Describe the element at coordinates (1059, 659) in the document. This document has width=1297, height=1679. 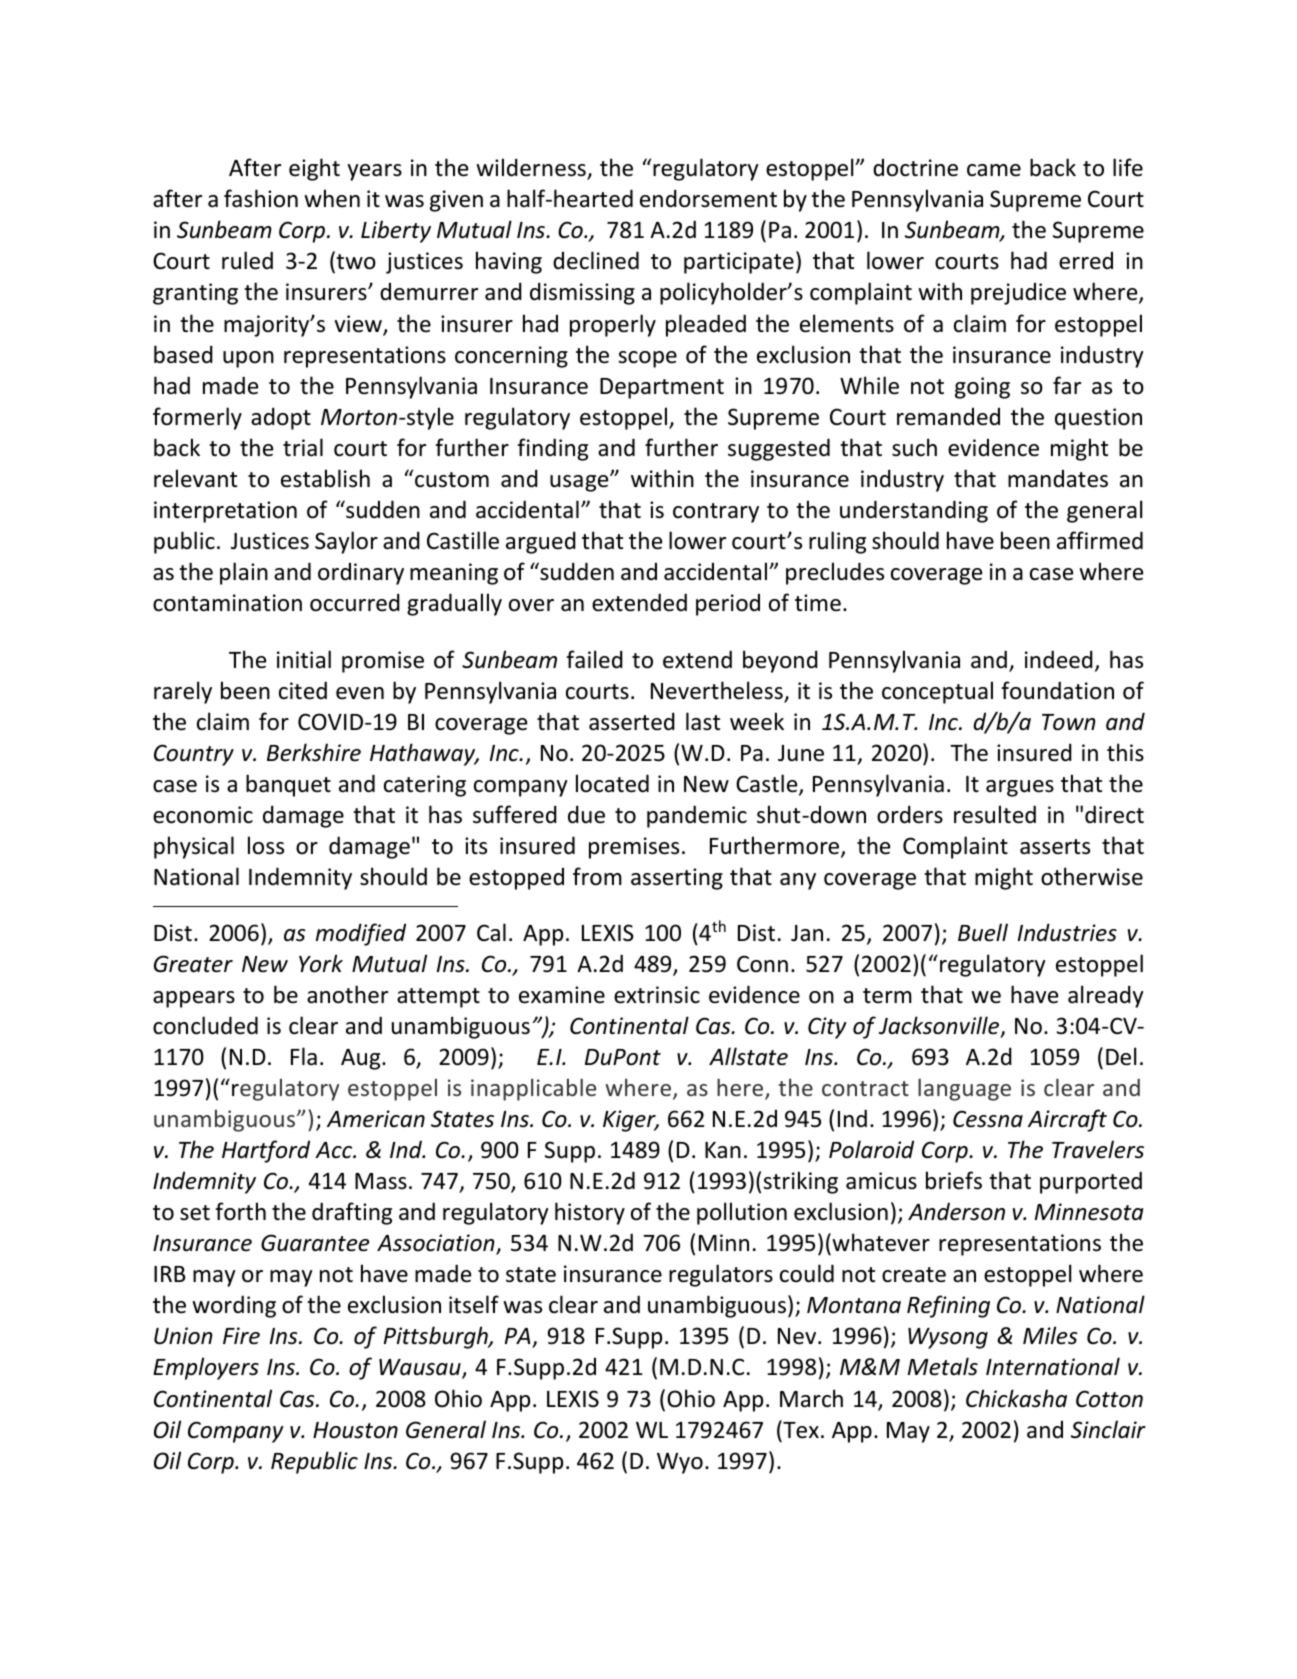
I see `indeed` at that location.
